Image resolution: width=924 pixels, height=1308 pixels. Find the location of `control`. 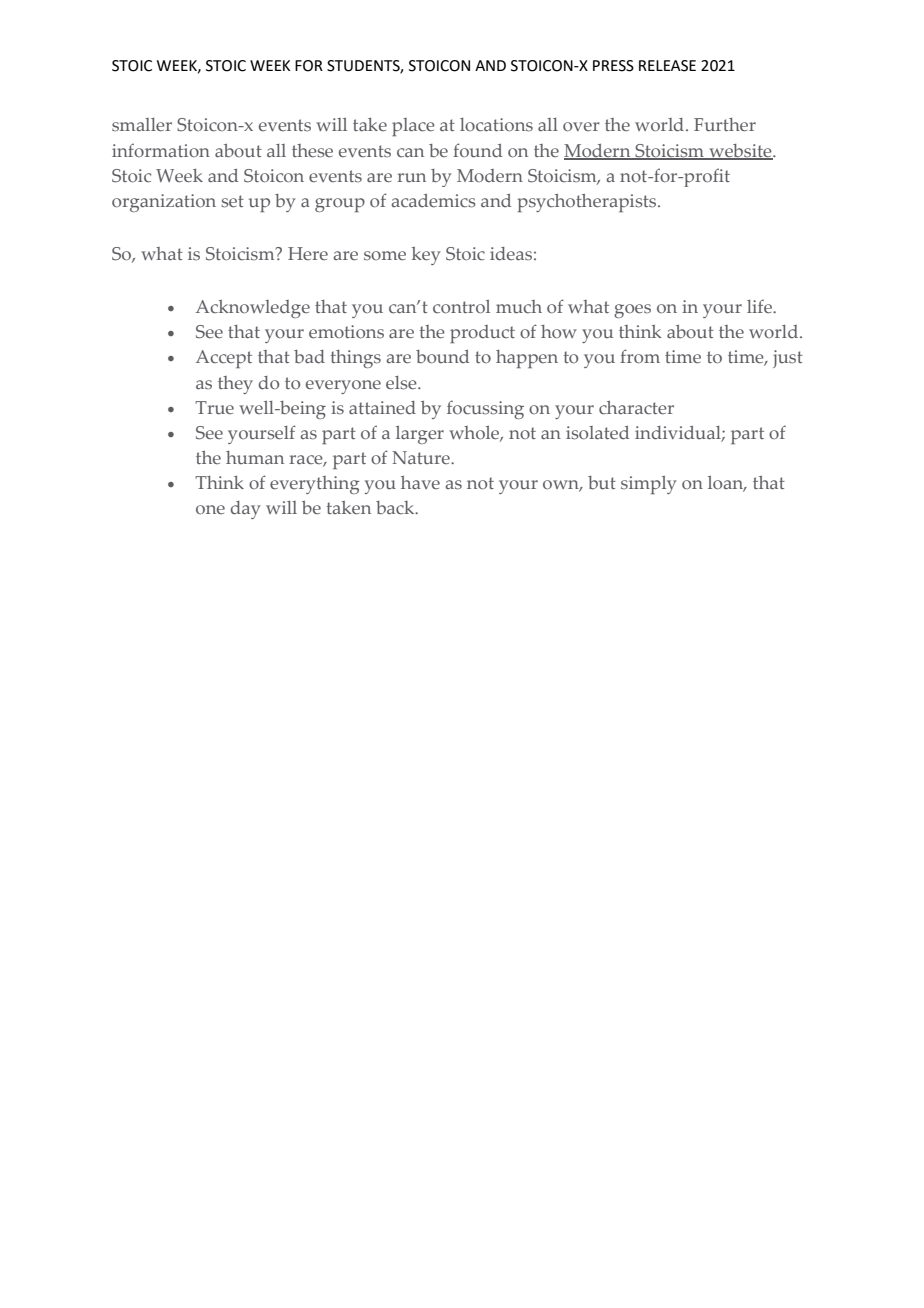

control is located at coordinates (461, 306).
